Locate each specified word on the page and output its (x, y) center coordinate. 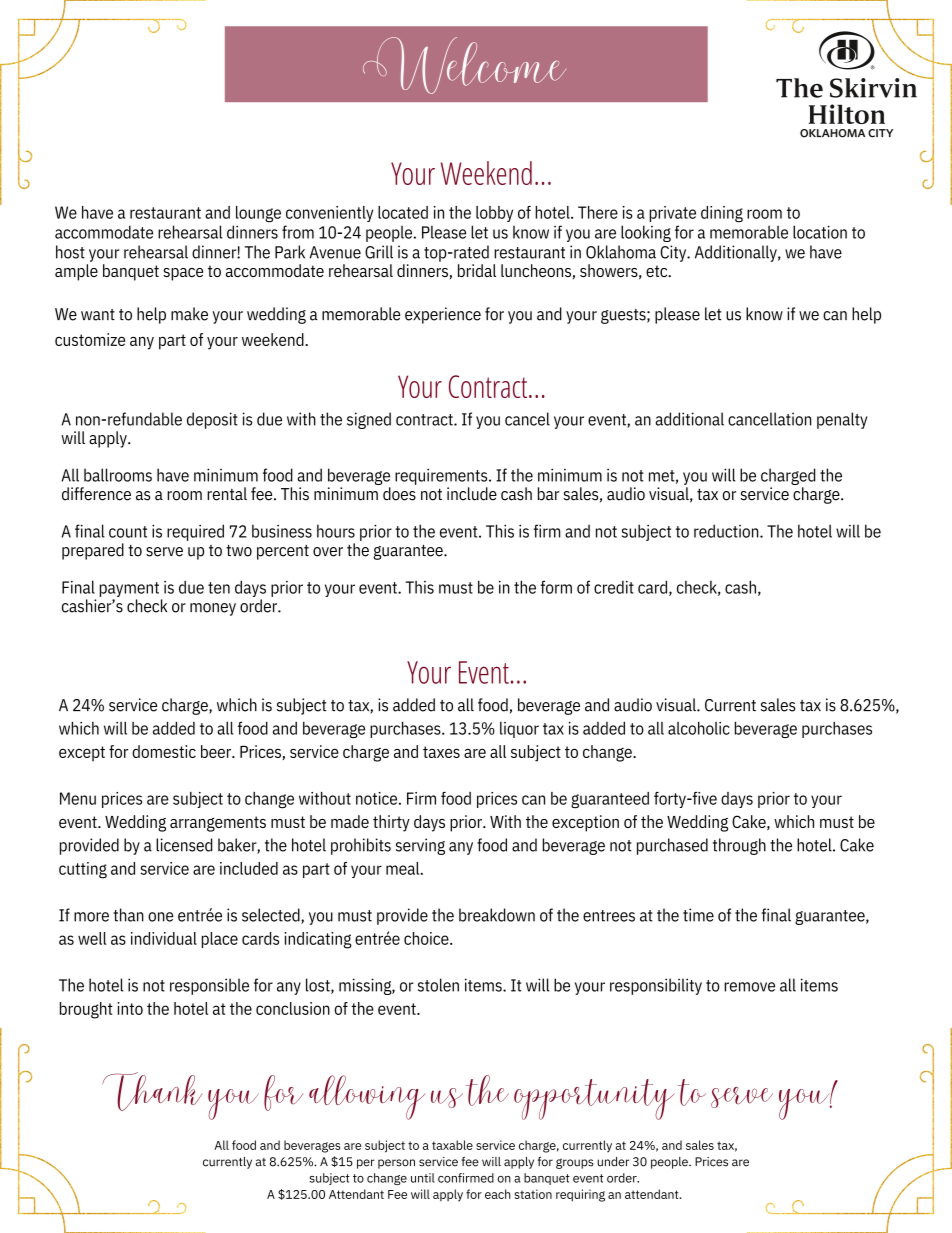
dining (722, 214)
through (739, 846)
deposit (212, 420)
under (613, 1162)
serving (420, 846)
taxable (452, 1145)
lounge (258, 214)
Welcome (464, 65)
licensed (184, 845)
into (130, 1008)
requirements (442, 476)
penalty (842, 420)
